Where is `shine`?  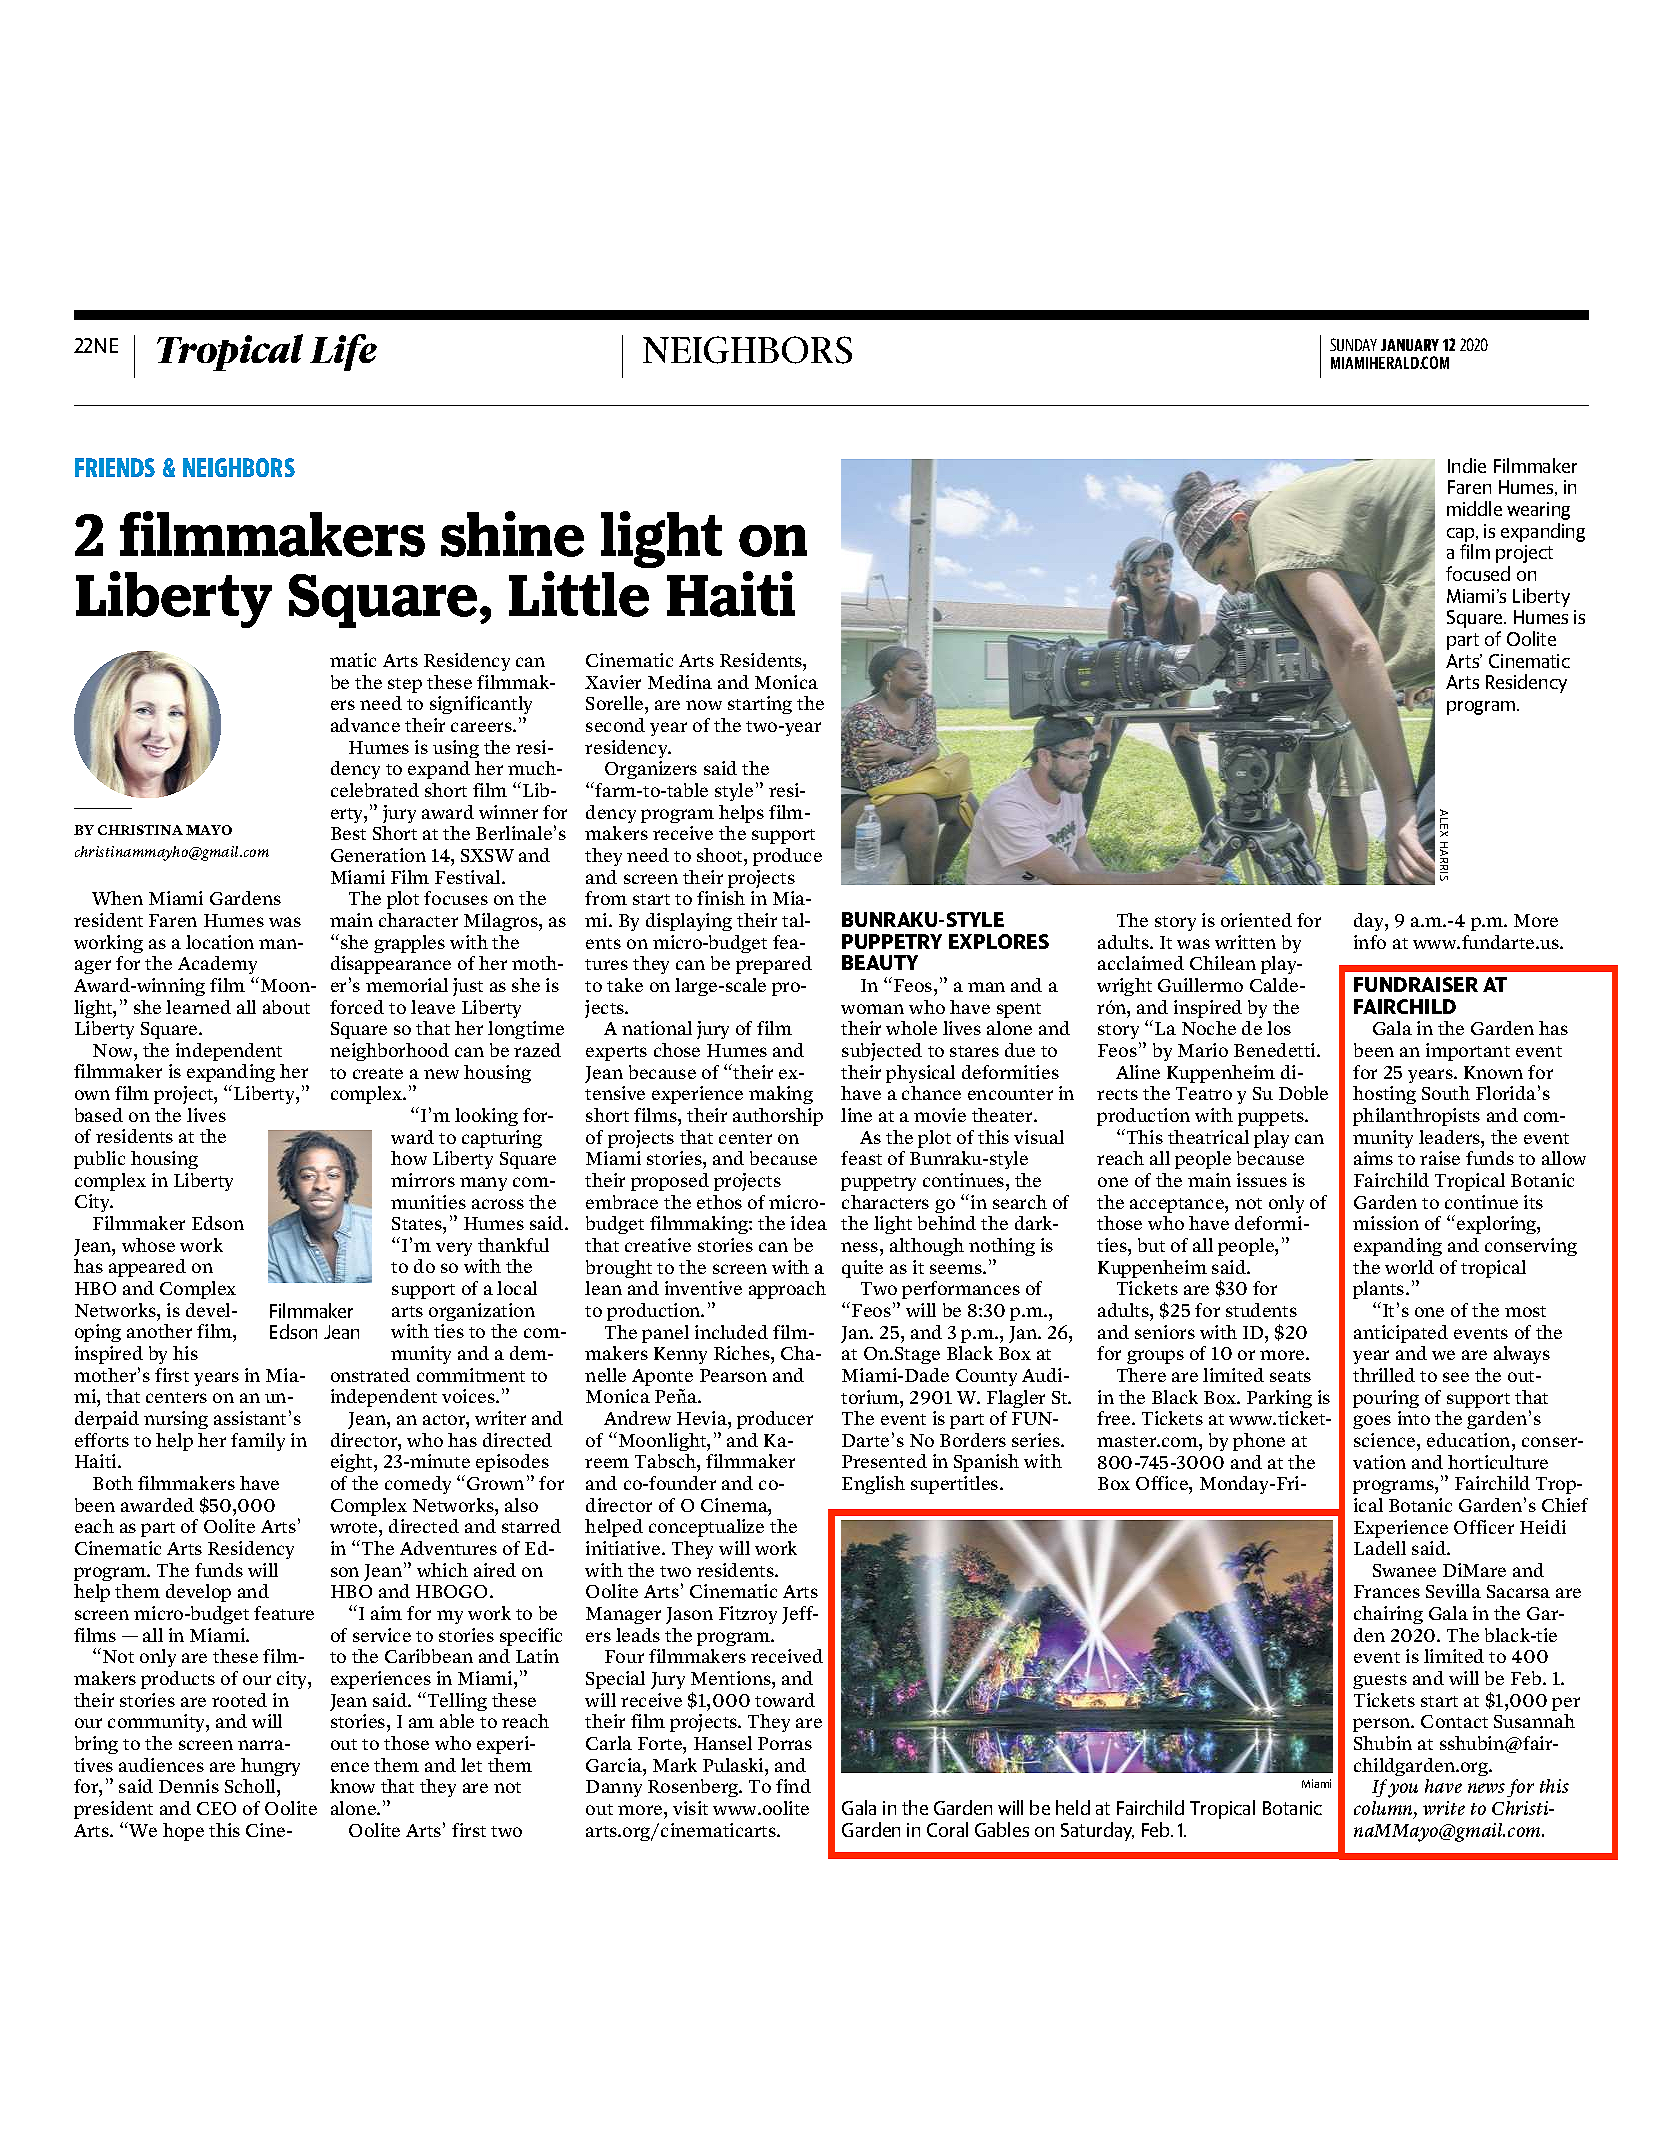 shine is located at coordinates (512, 534).
